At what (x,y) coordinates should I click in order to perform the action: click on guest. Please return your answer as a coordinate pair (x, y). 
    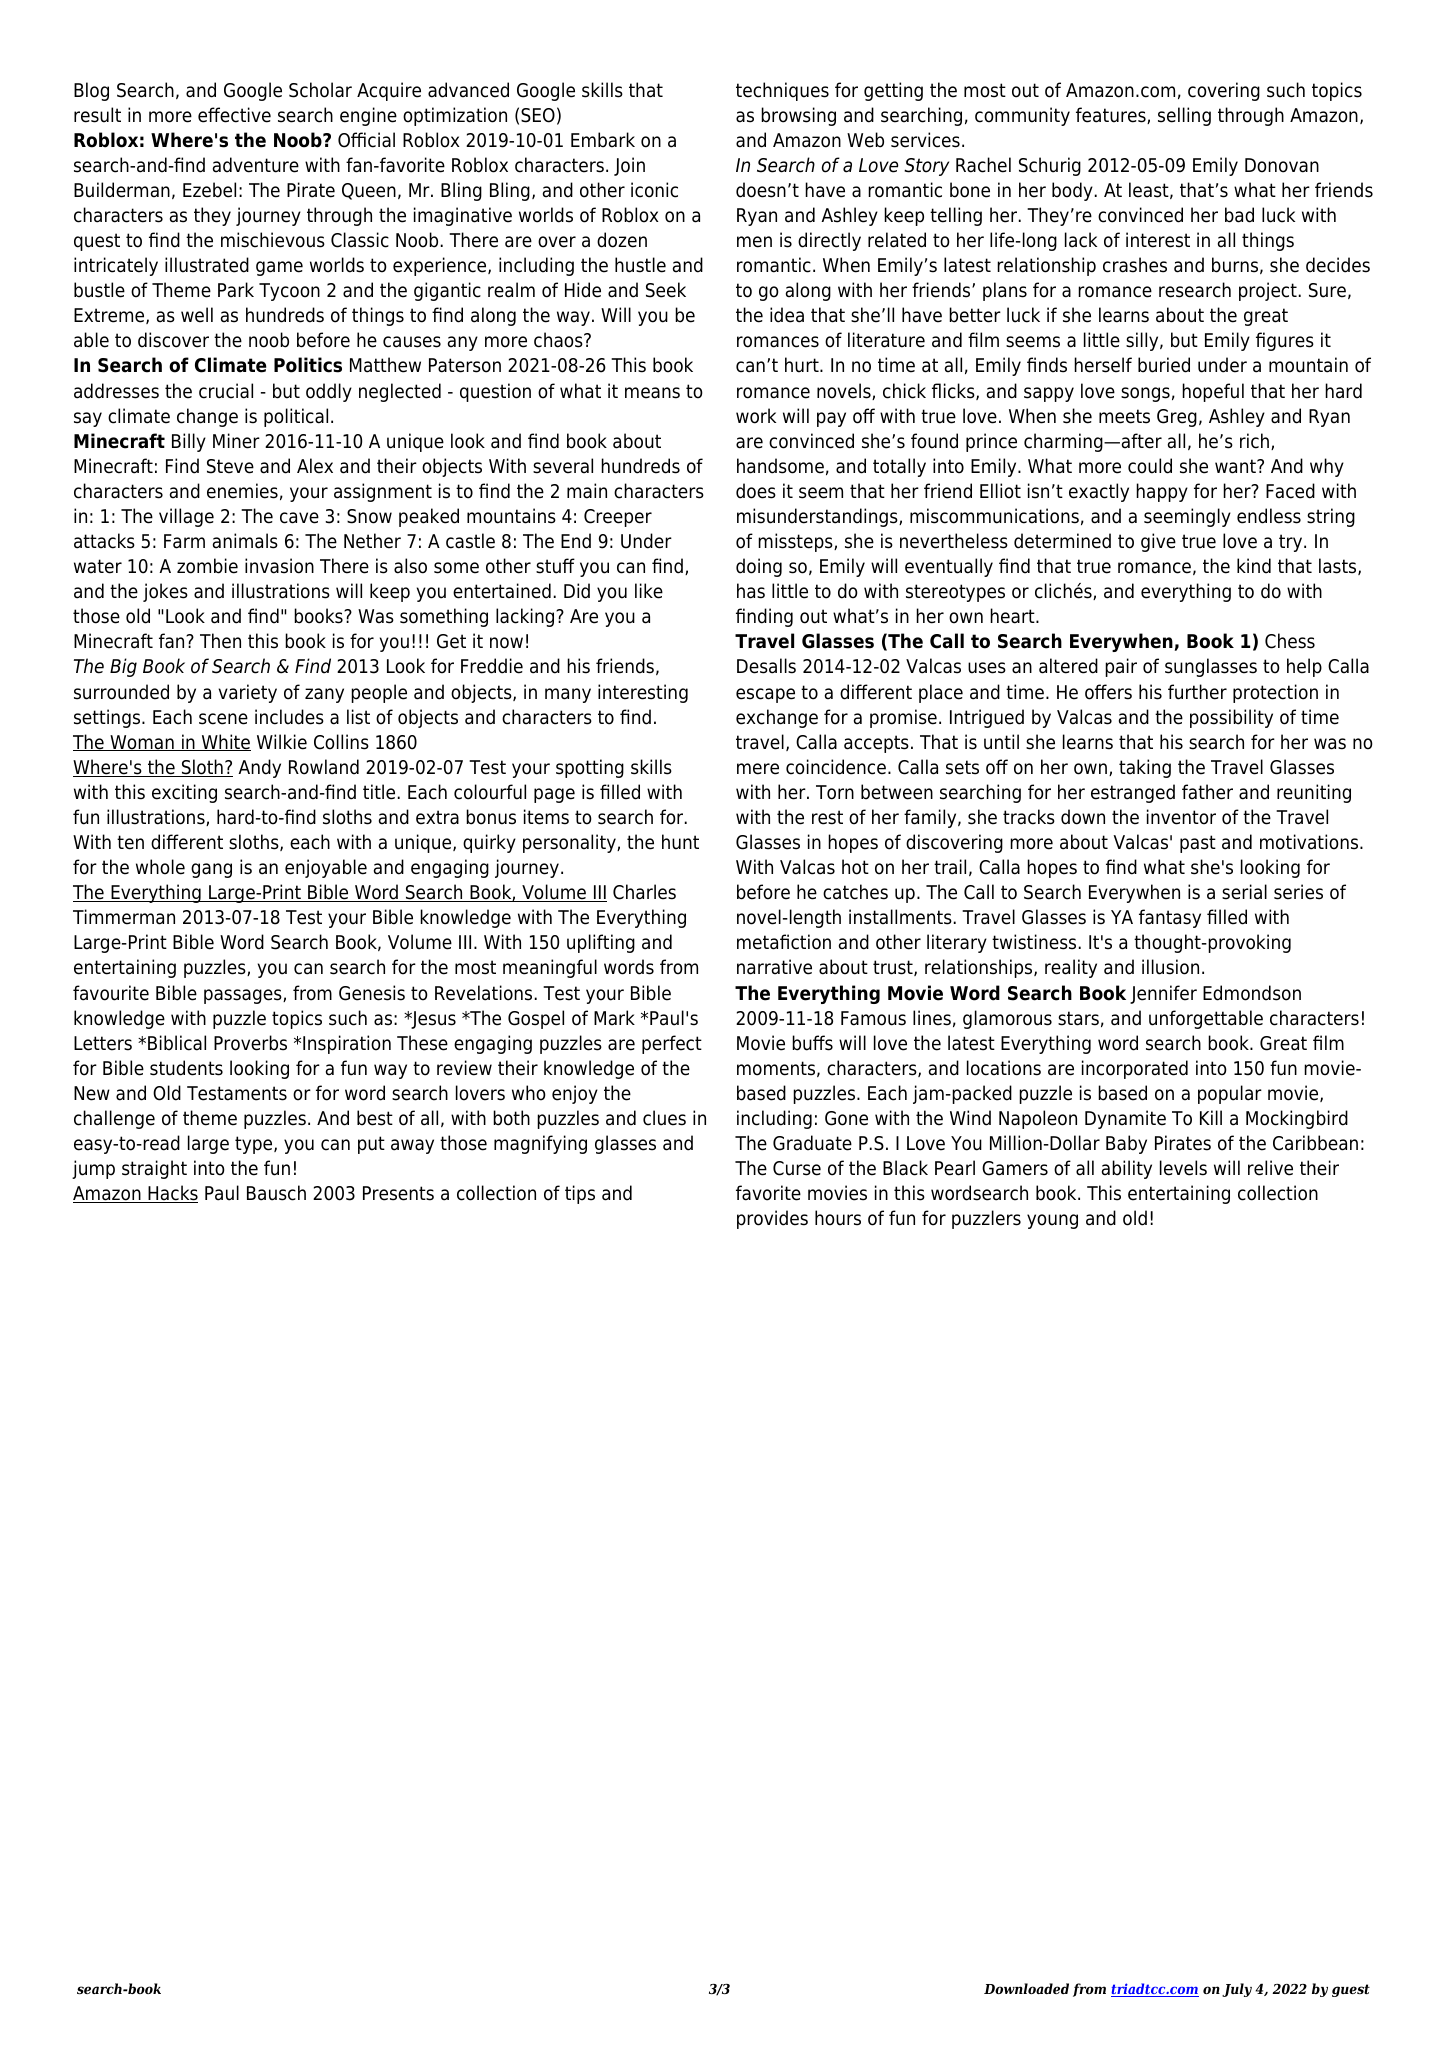
    Looking at the image, I should click on (1351, 1990).
